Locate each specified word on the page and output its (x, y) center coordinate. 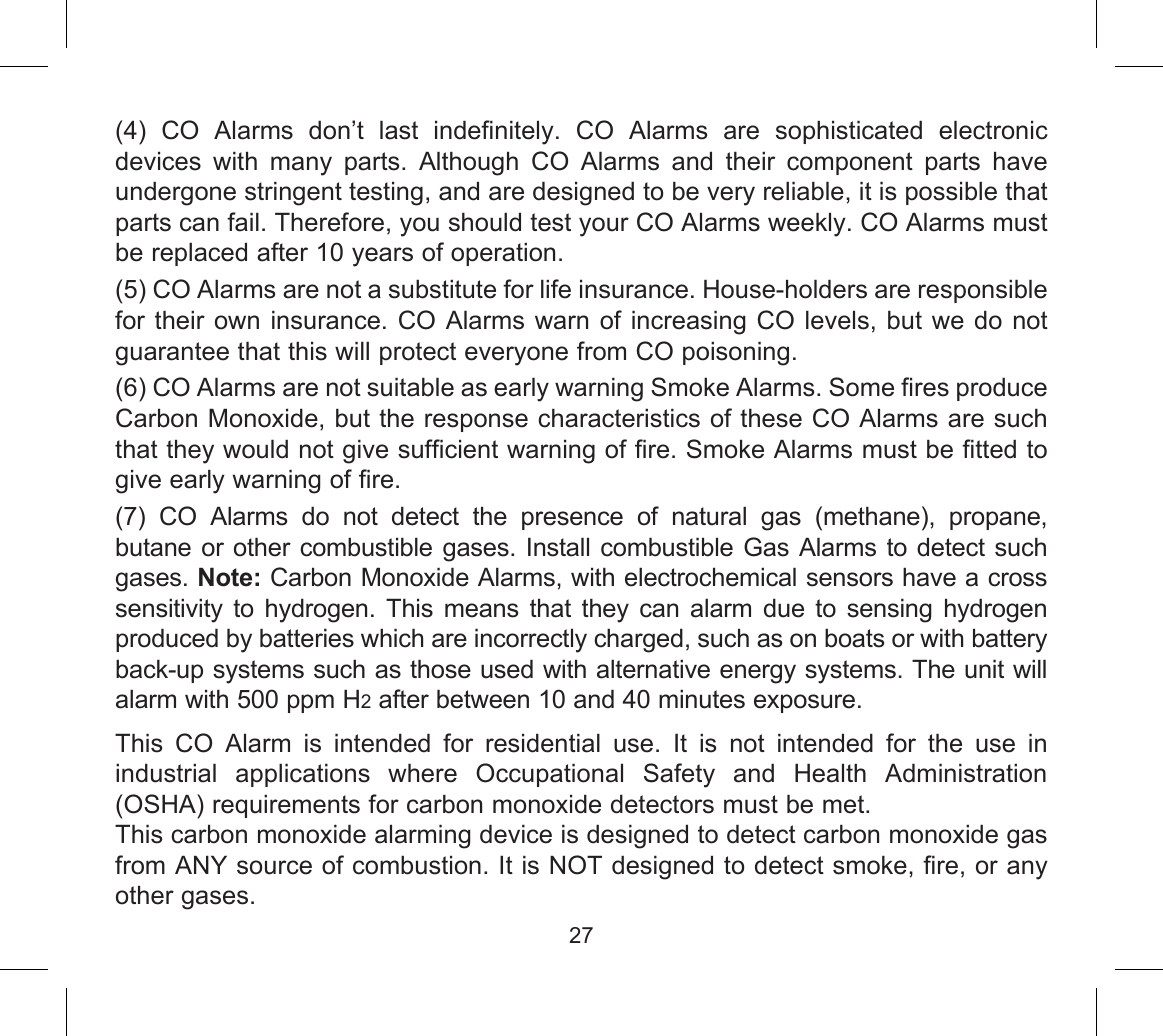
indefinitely (494, 132)
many (301, 166)
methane (872, 516)
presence (572, 520)
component (850, 163)
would (255, 449)
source (274, 867)
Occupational (549, 775)
